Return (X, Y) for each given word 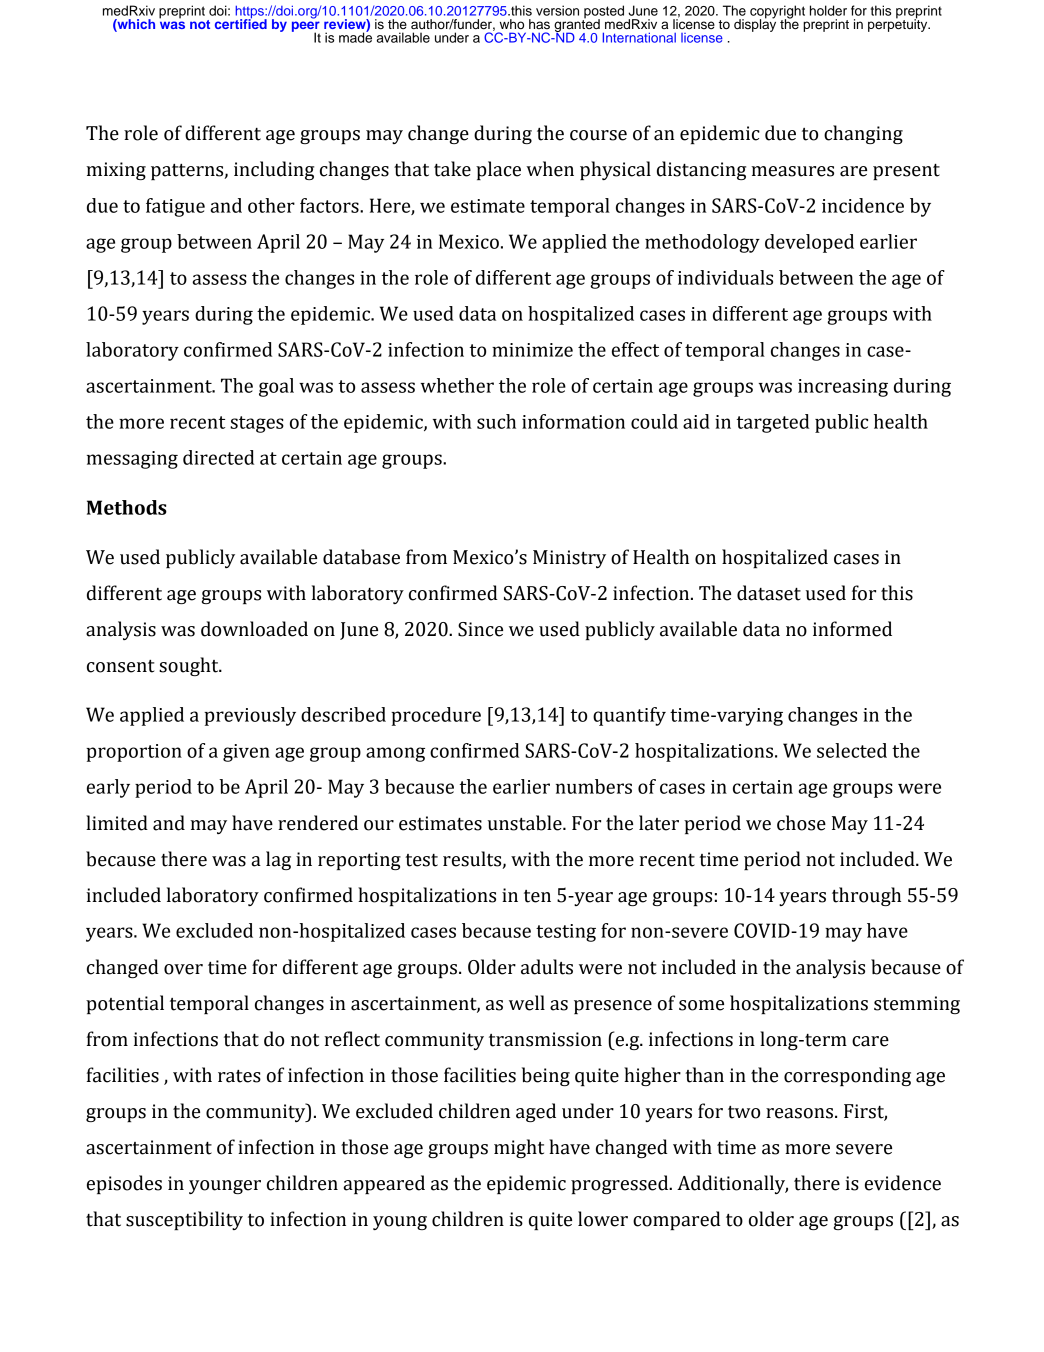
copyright (777, 13)
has (539, 24)
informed (852, 629)
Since (480, 629)
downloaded (254, 629)
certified (241, 23)
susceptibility (184, 1220)
